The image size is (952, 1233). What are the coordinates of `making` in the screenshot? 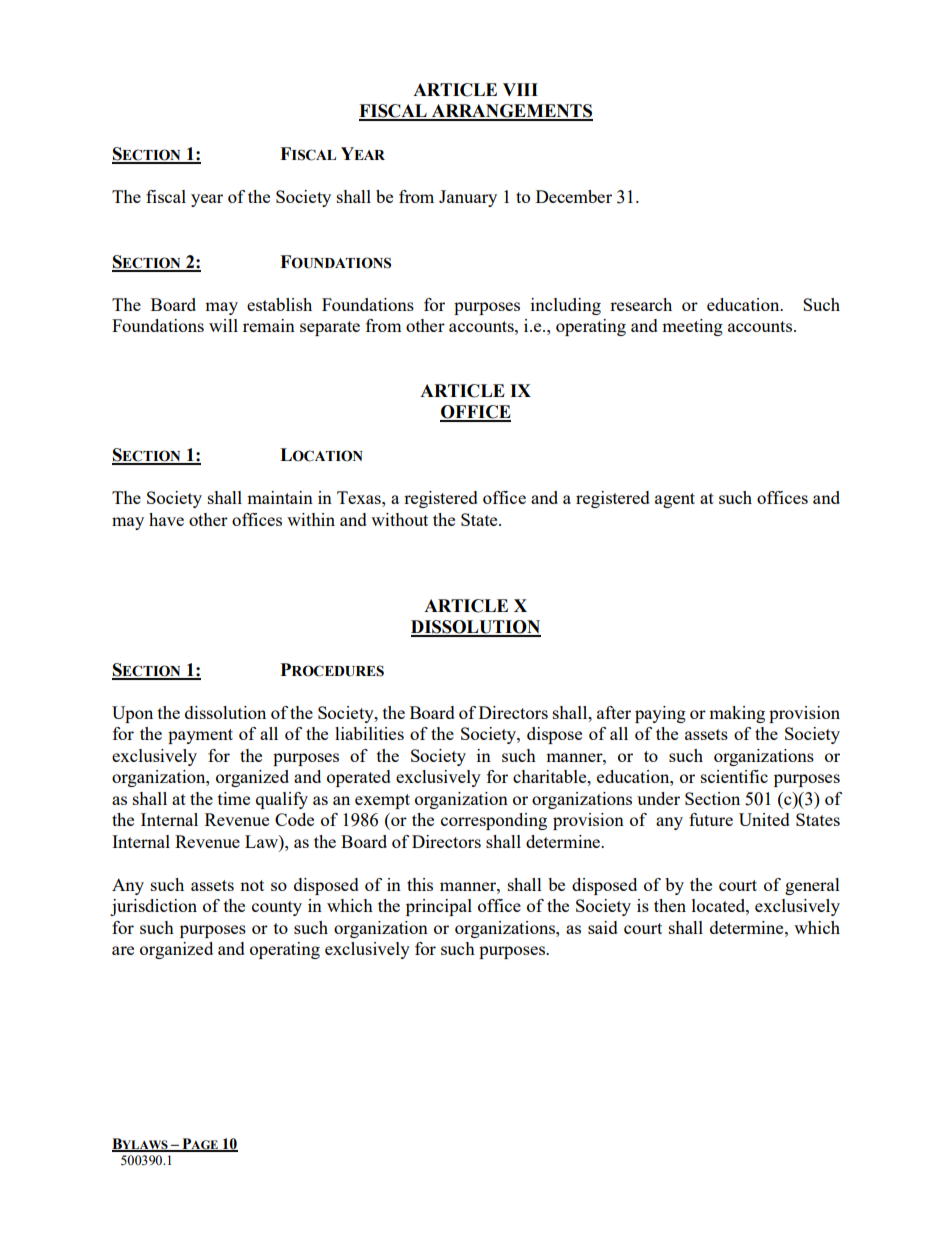 It's located at (737, 714).
